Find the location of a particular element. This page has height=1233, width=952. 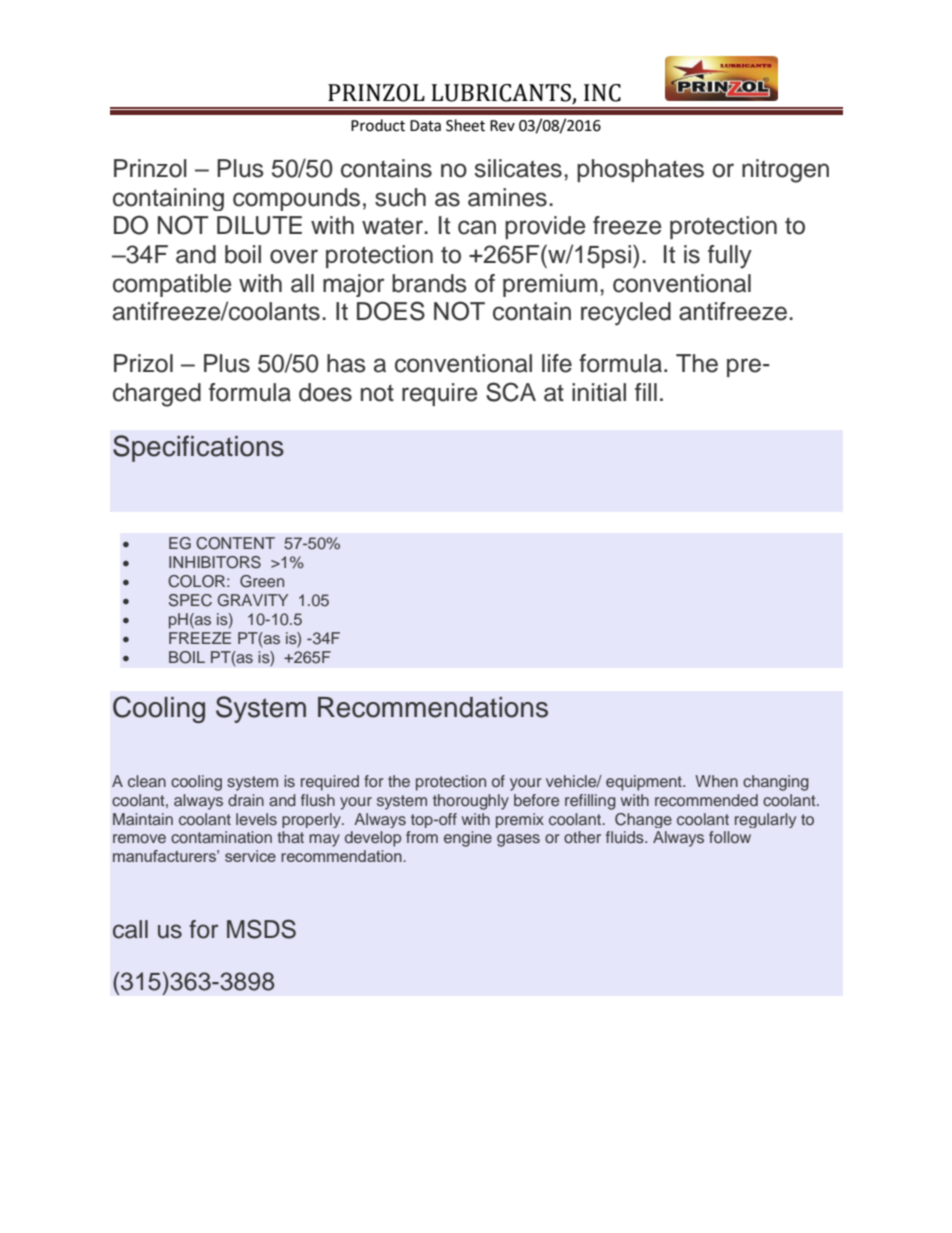

Sheet is located at coordinates (465, 125).
